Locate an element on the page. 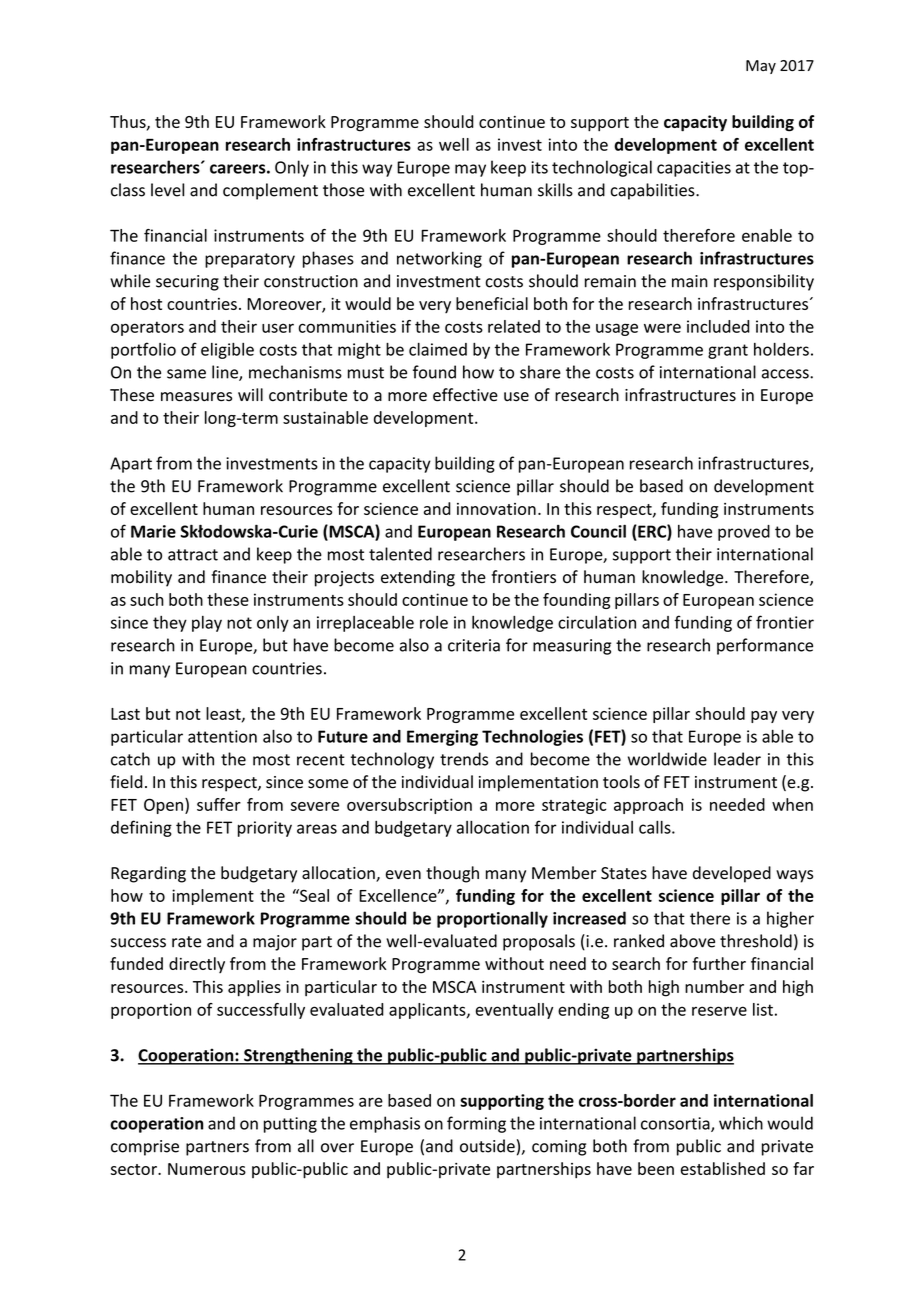 Image resolution: width=924 pixels, height=1308 pixels. access is located at coordinates (786, 374).
